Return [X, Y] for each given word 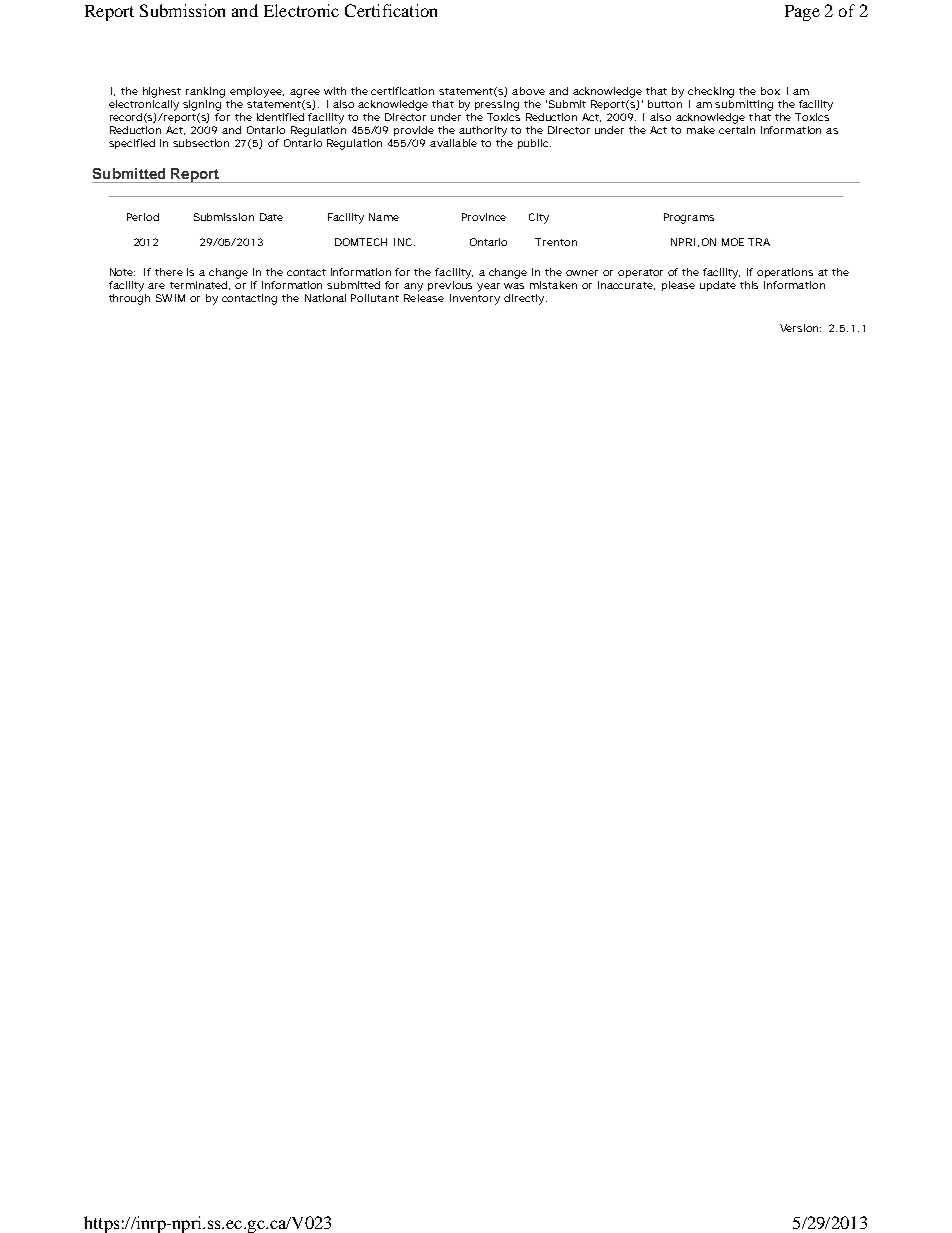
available [453, 143]
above [528, 91]
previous [450, 286]
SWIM [170, 298]
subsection [201, 143]
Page [802, 13]
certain [737, 130]
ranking [205, 92]
